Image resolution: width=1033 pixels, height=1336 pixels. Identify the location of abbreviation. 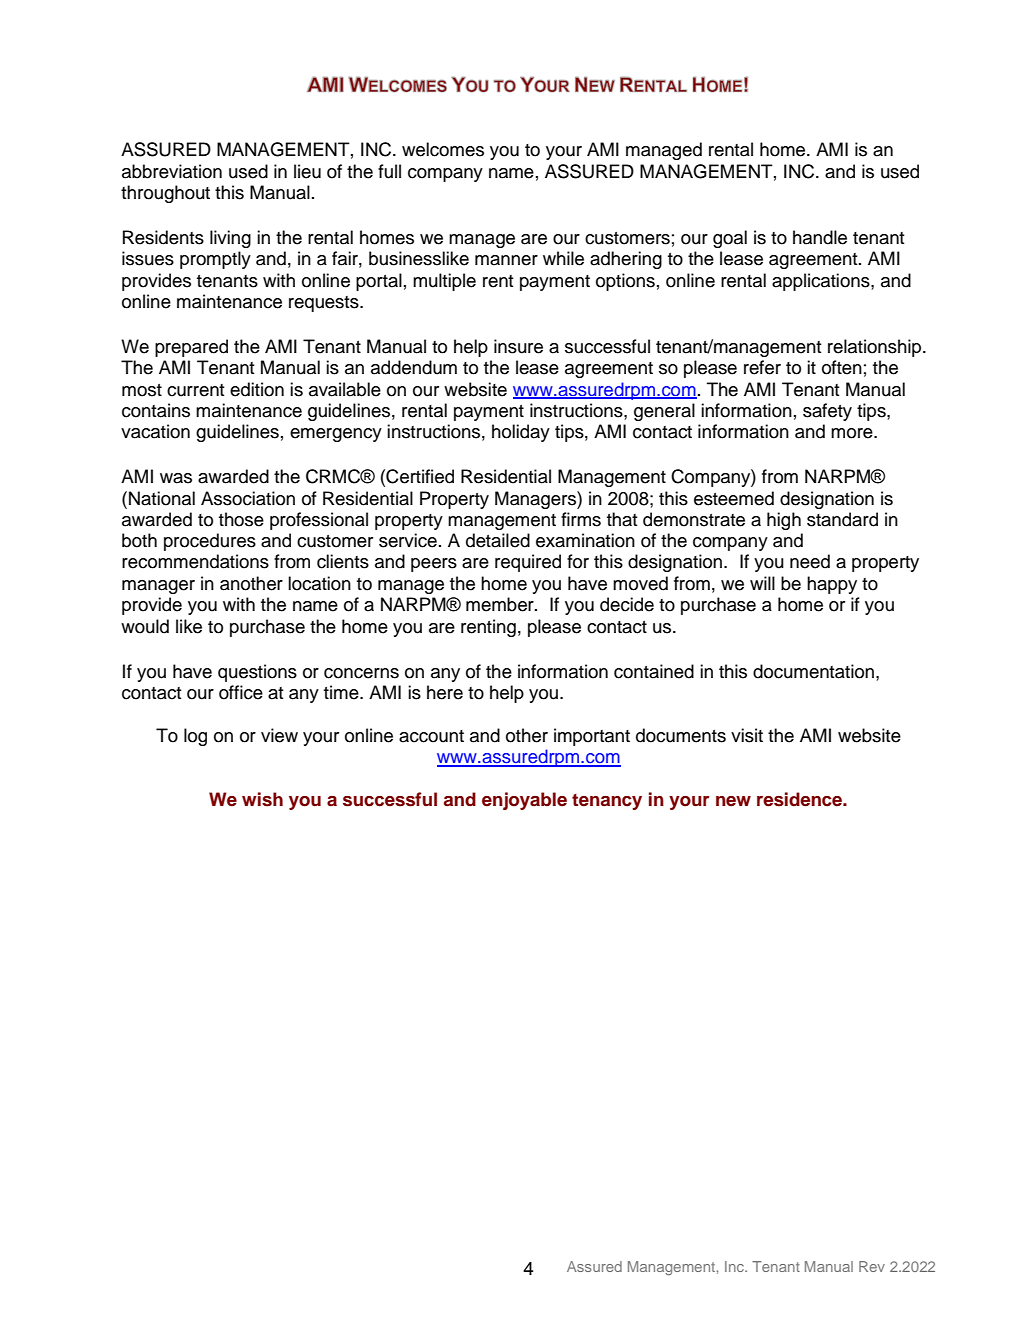
(172, 171).
